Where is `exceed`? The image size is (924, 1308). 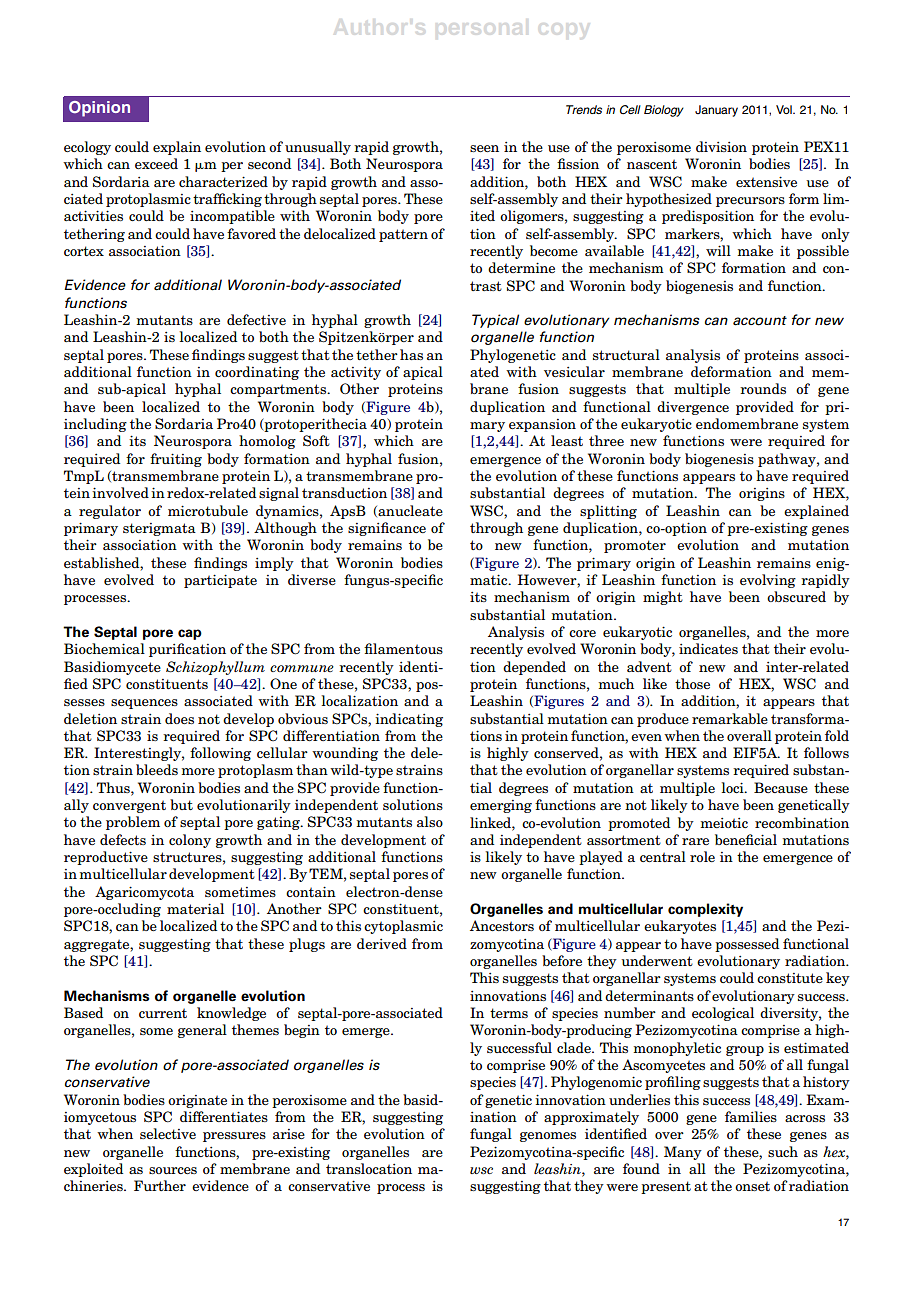
exceed is located at coordinates (156, 163).
